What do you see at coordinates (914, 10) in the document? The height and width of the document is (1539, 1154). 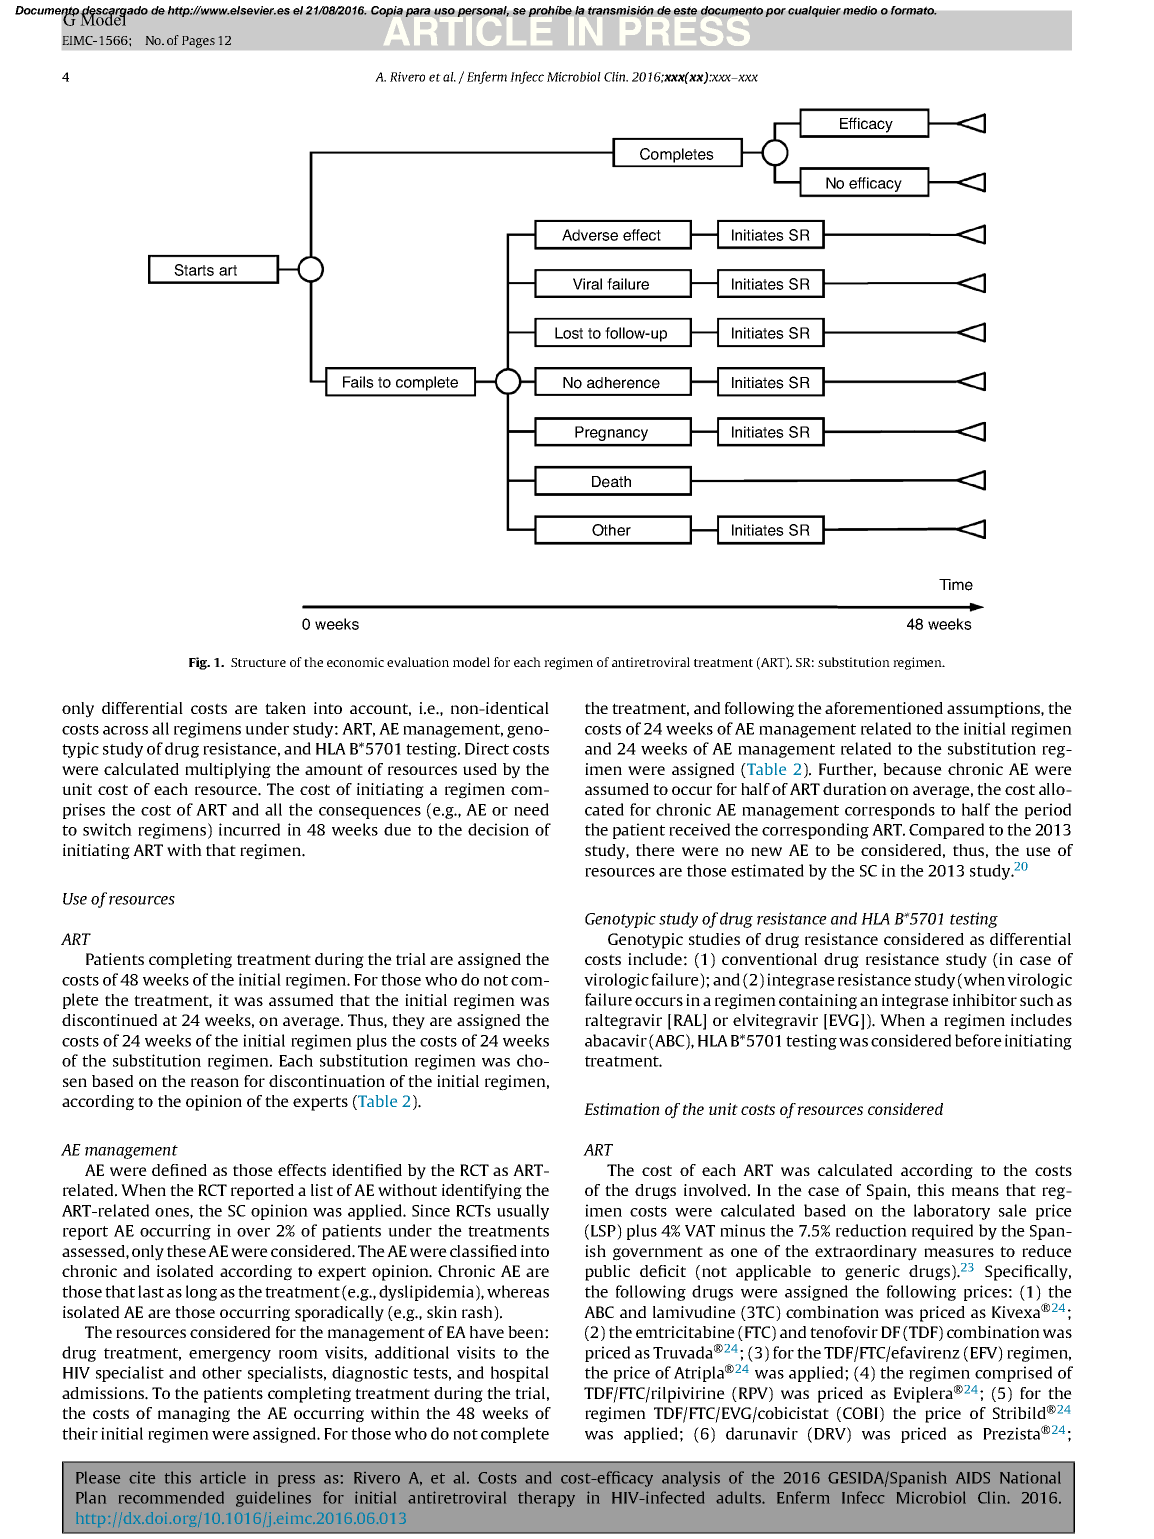 I see `formato` at bounding box center [914, 10].
